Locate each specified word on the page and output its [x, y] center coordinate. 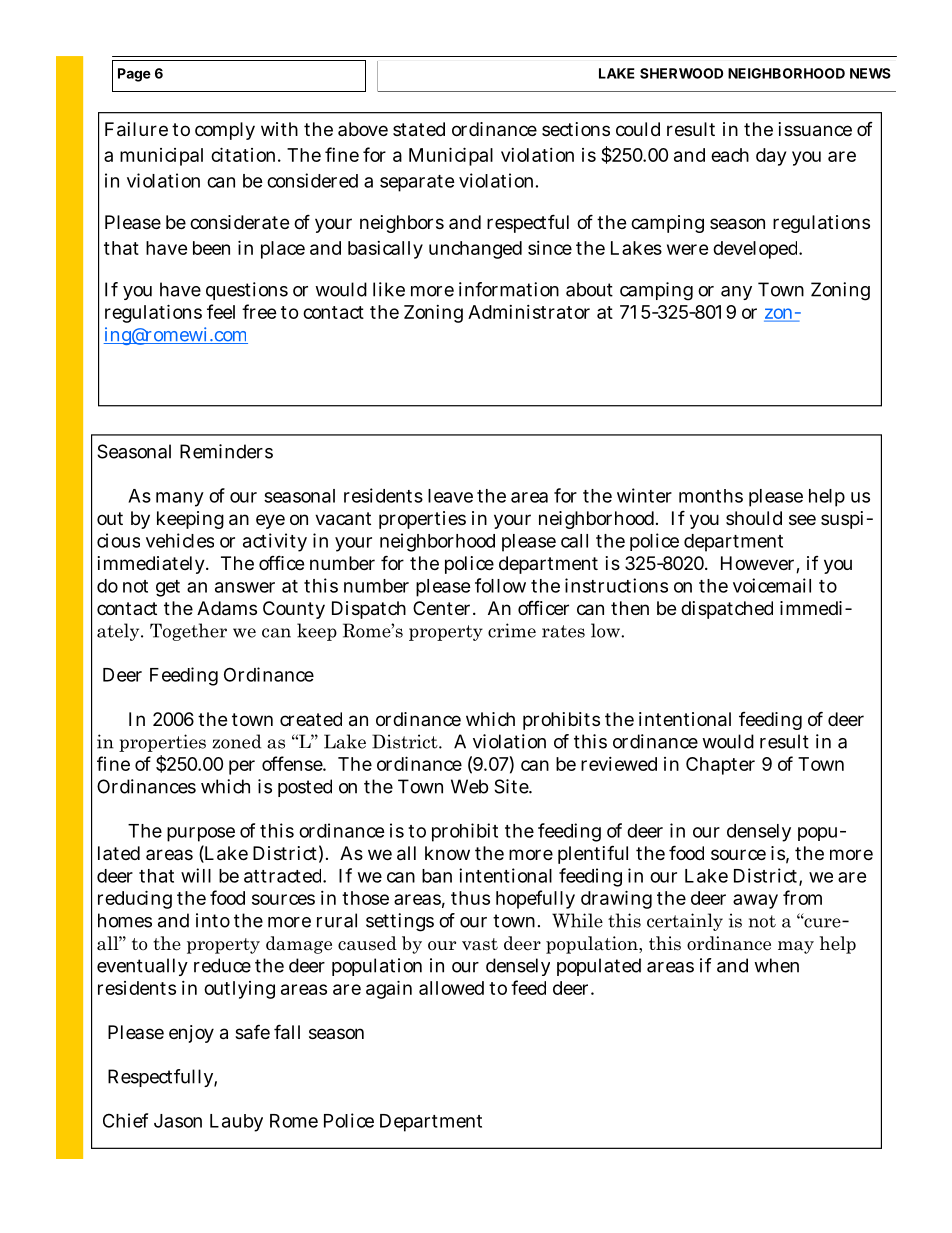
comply [225, 131]
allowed [451, 988]
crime [512, 630]
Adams [227, 608]
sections [576, 129]
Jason [178, 1121]
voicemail [772, 585]
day [771, 157]
